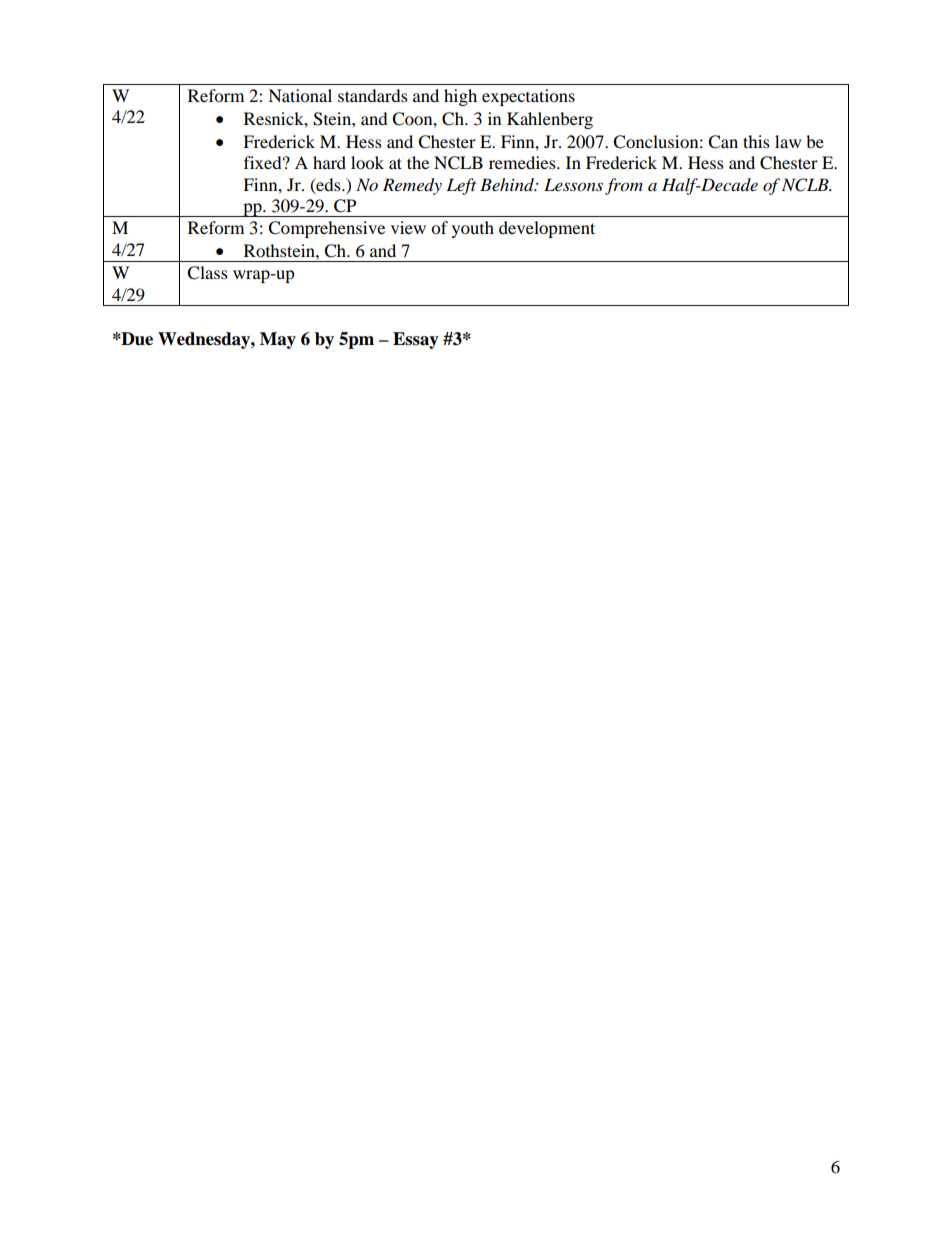 This page has width=952, height=1233. What do you see at coordinates (624, 186) in the page?
I see `from` at bounding box center [624, 186].
